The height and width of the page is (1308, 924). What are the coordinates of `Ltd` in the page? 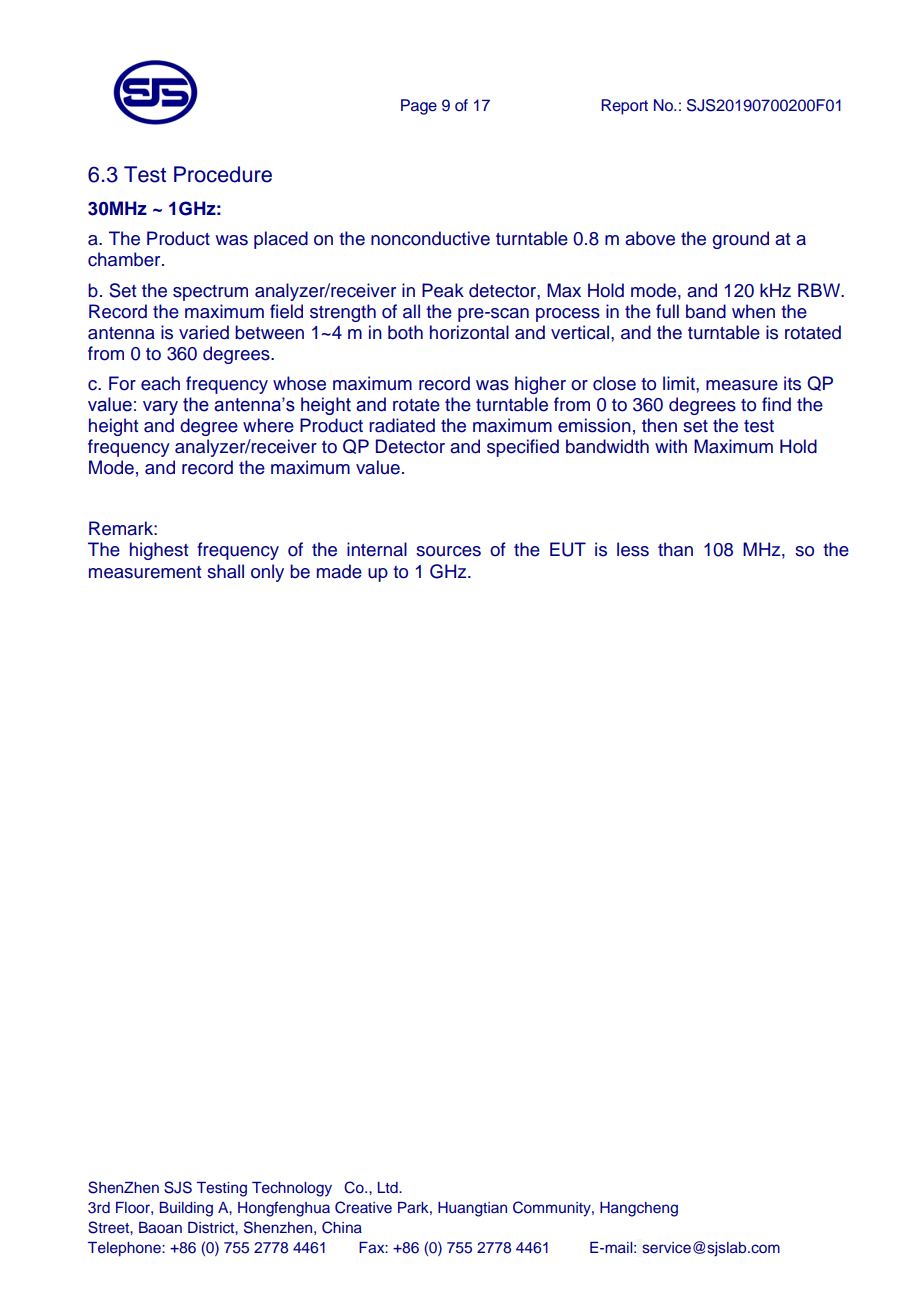 It's located at (389, 1187).
